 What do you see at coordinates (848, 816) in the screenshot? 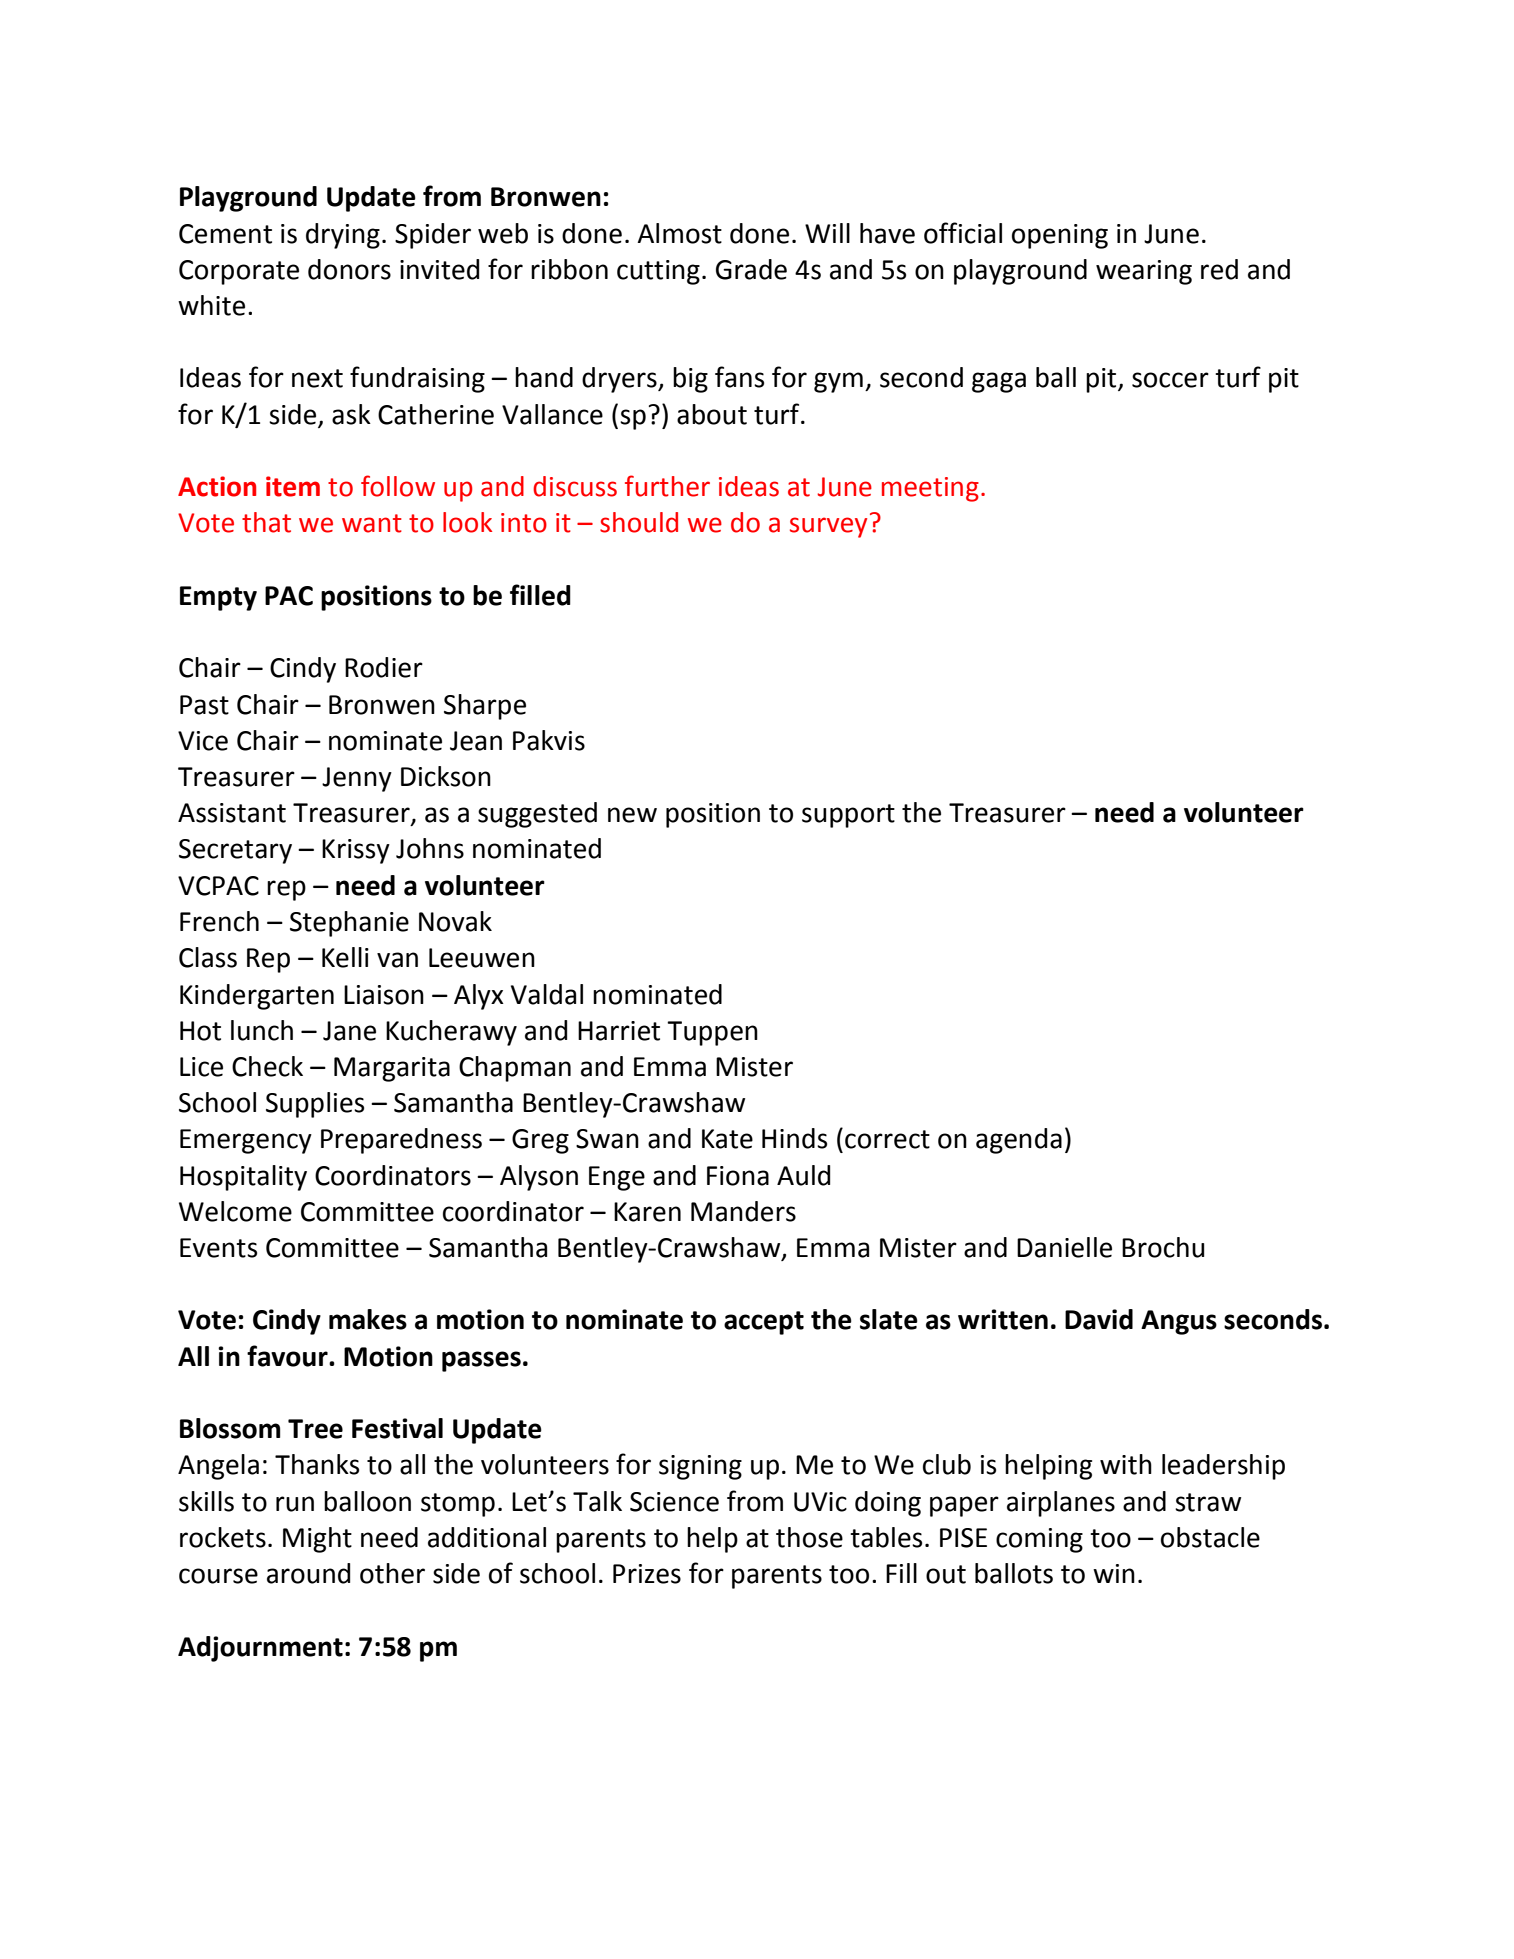
I see `support` at bounding box center [848, 816].
